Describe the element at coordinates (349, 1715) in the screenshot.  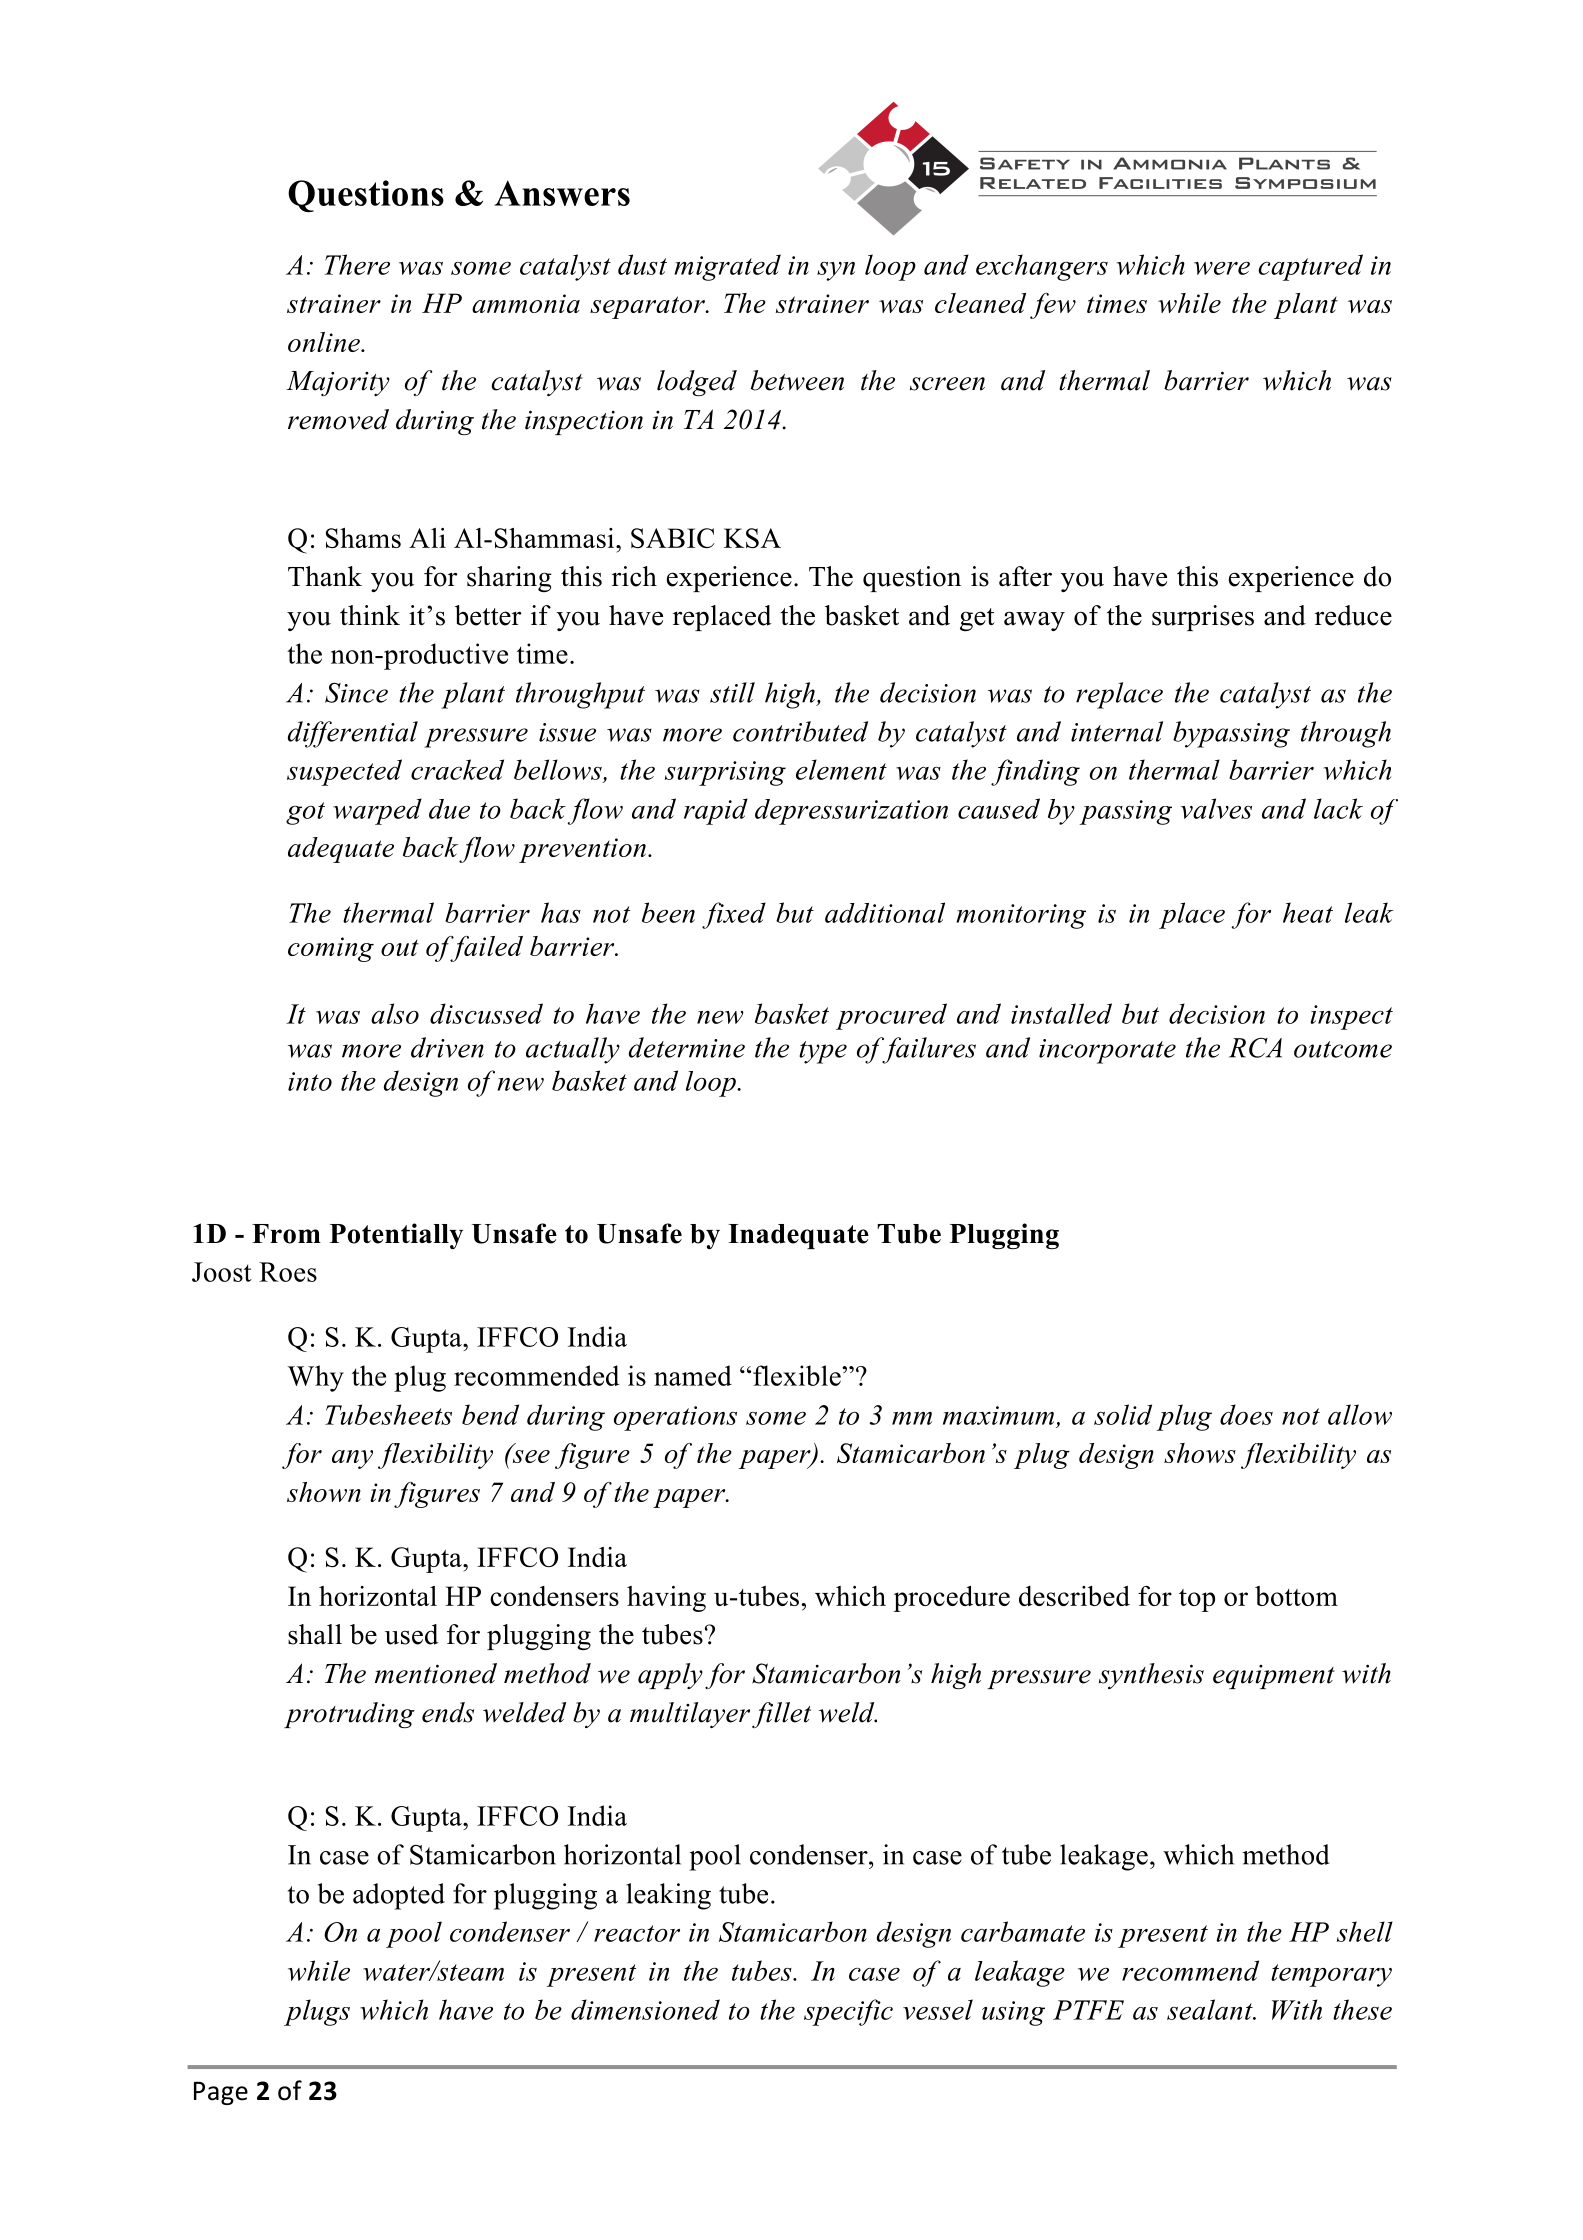
I see `protruding` at that location.
